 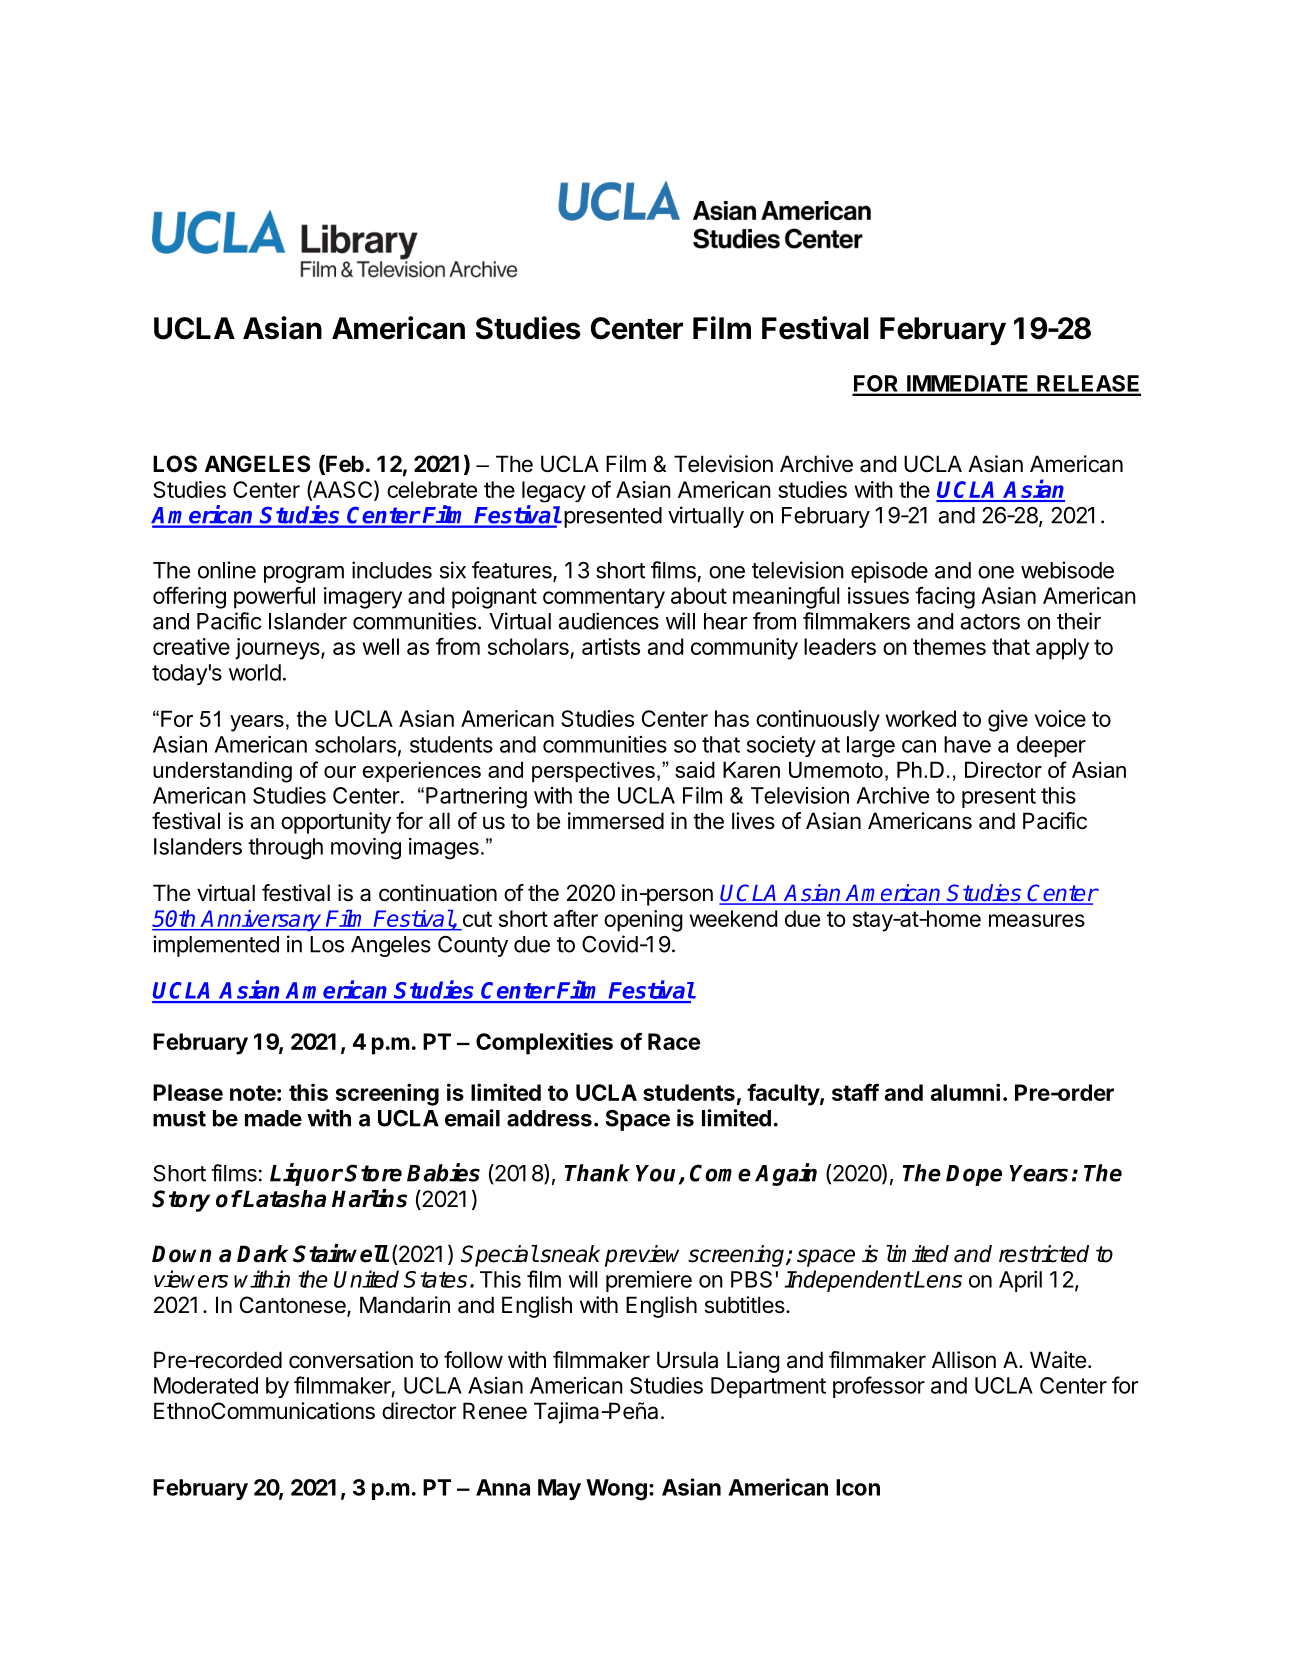 What do you see at coordinates (554, 492) in the document?
I see `legacy` at bounding box center [554, 492].
